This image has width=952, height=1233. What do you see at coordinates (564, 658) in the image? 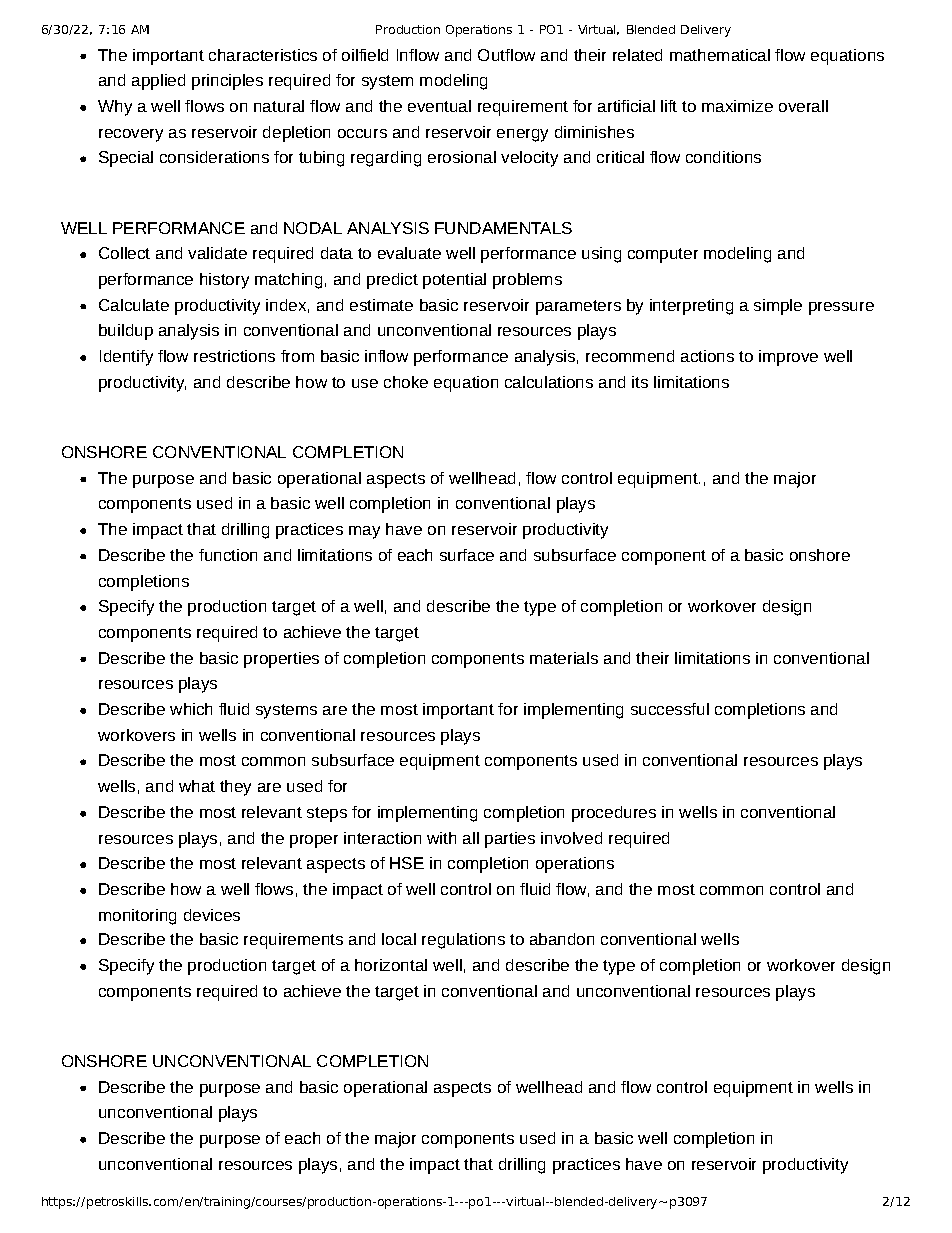
I see `materials` at bounding box center [564, 658].
